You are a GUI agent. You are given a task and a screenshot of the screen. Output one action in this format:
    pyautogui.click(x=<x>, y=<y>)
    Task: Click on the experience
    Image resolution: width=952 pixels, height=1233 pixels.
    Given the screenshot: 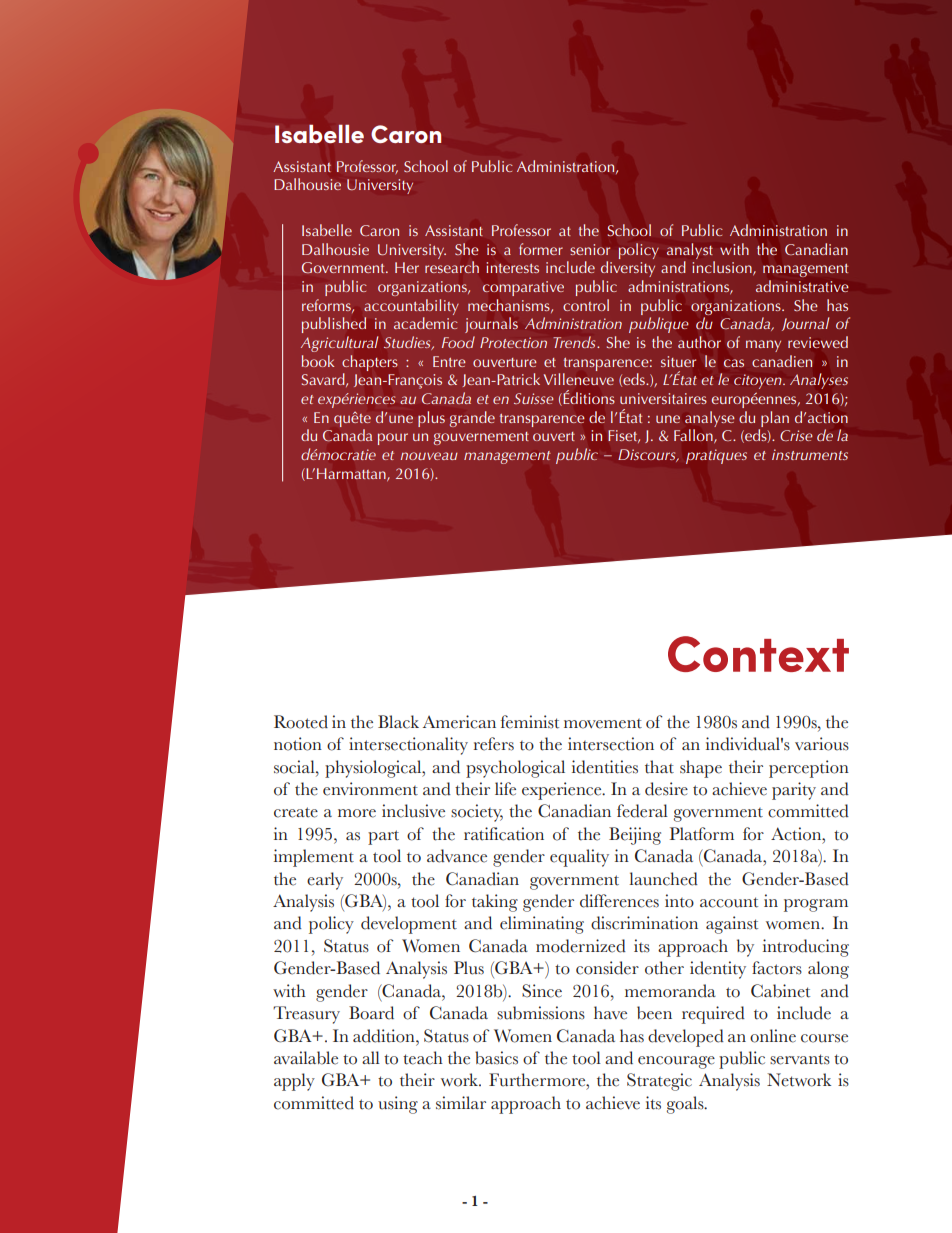 What is the action you would take?
    pyautogui.click(x=563, y=791)
